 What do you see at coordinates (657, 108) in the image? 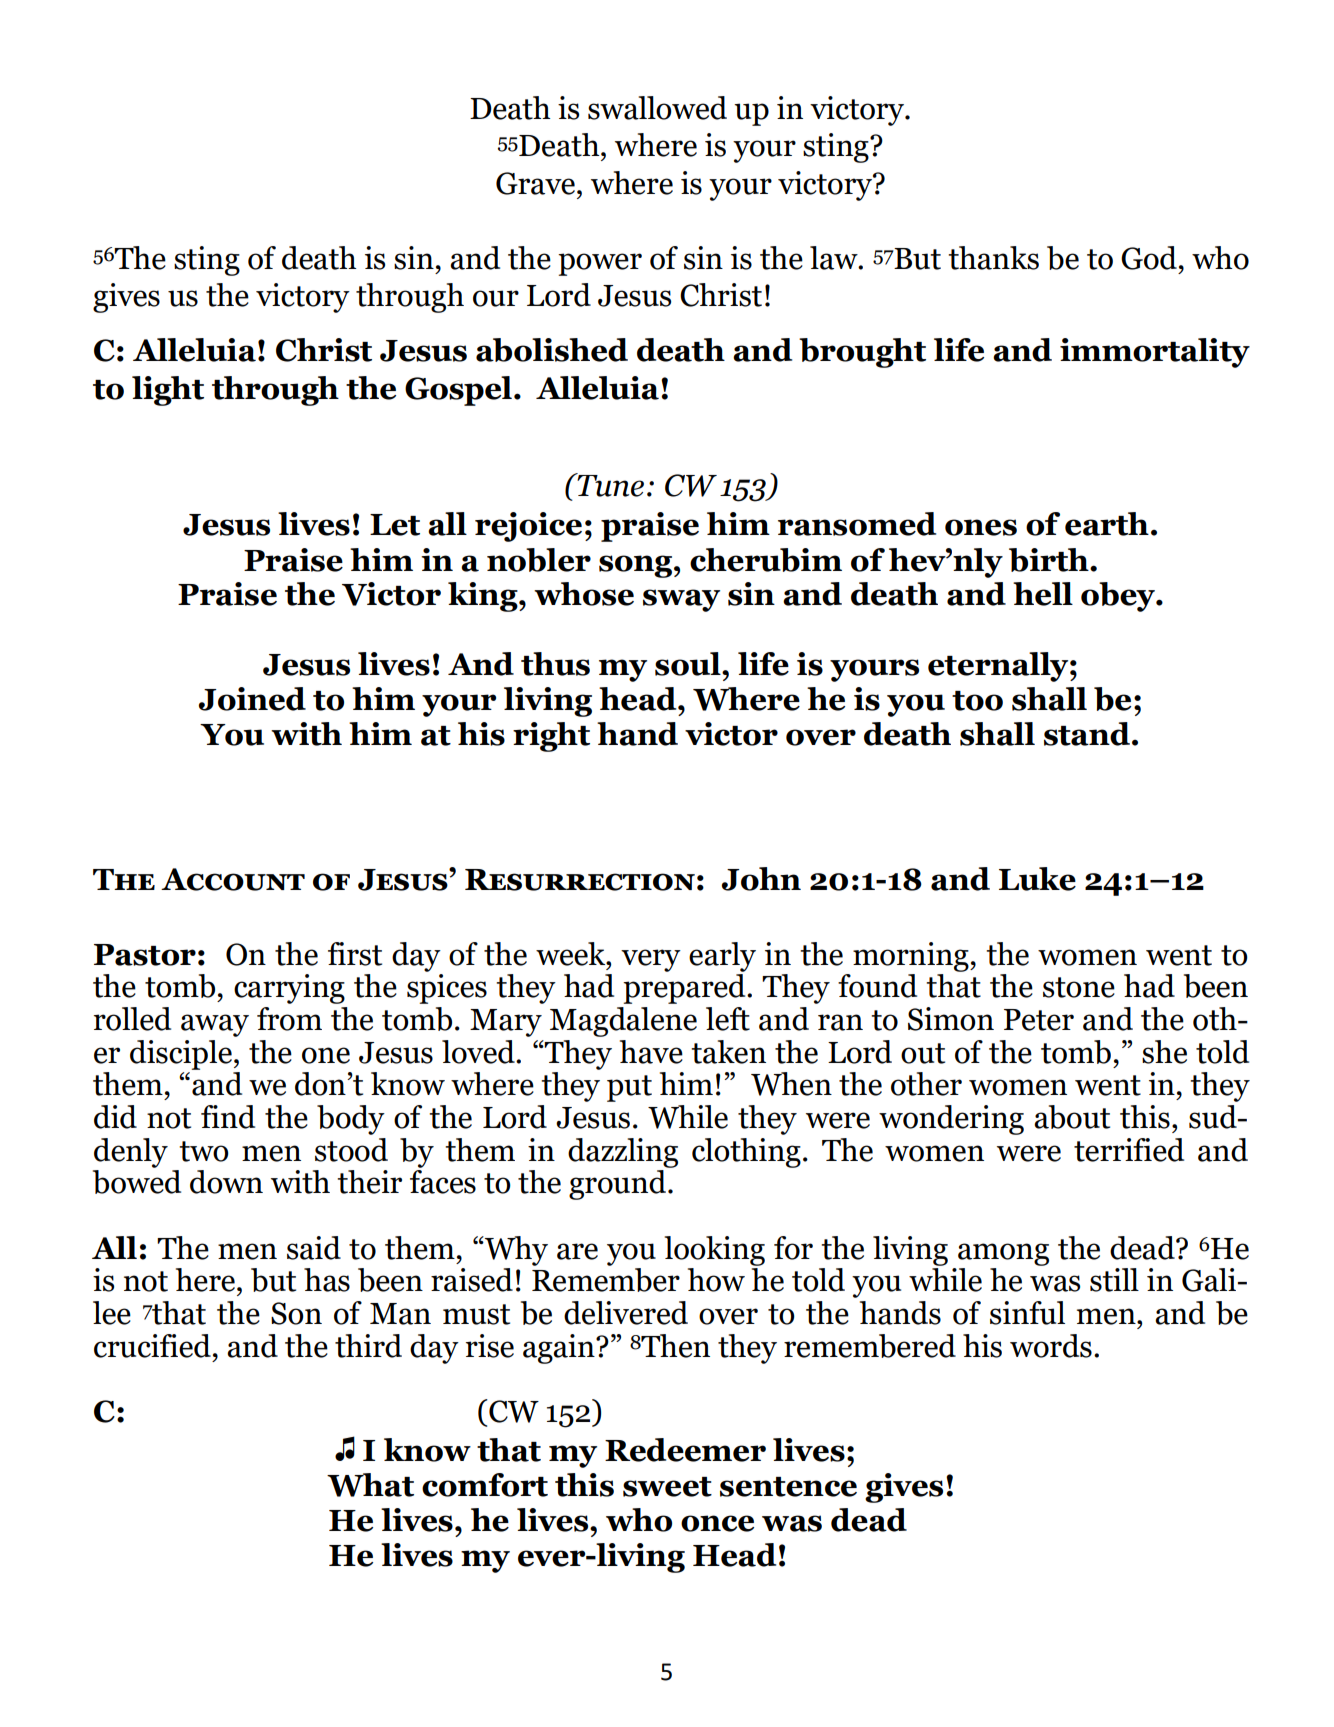
I see `swallowed` at bounding box center [657, 108].
